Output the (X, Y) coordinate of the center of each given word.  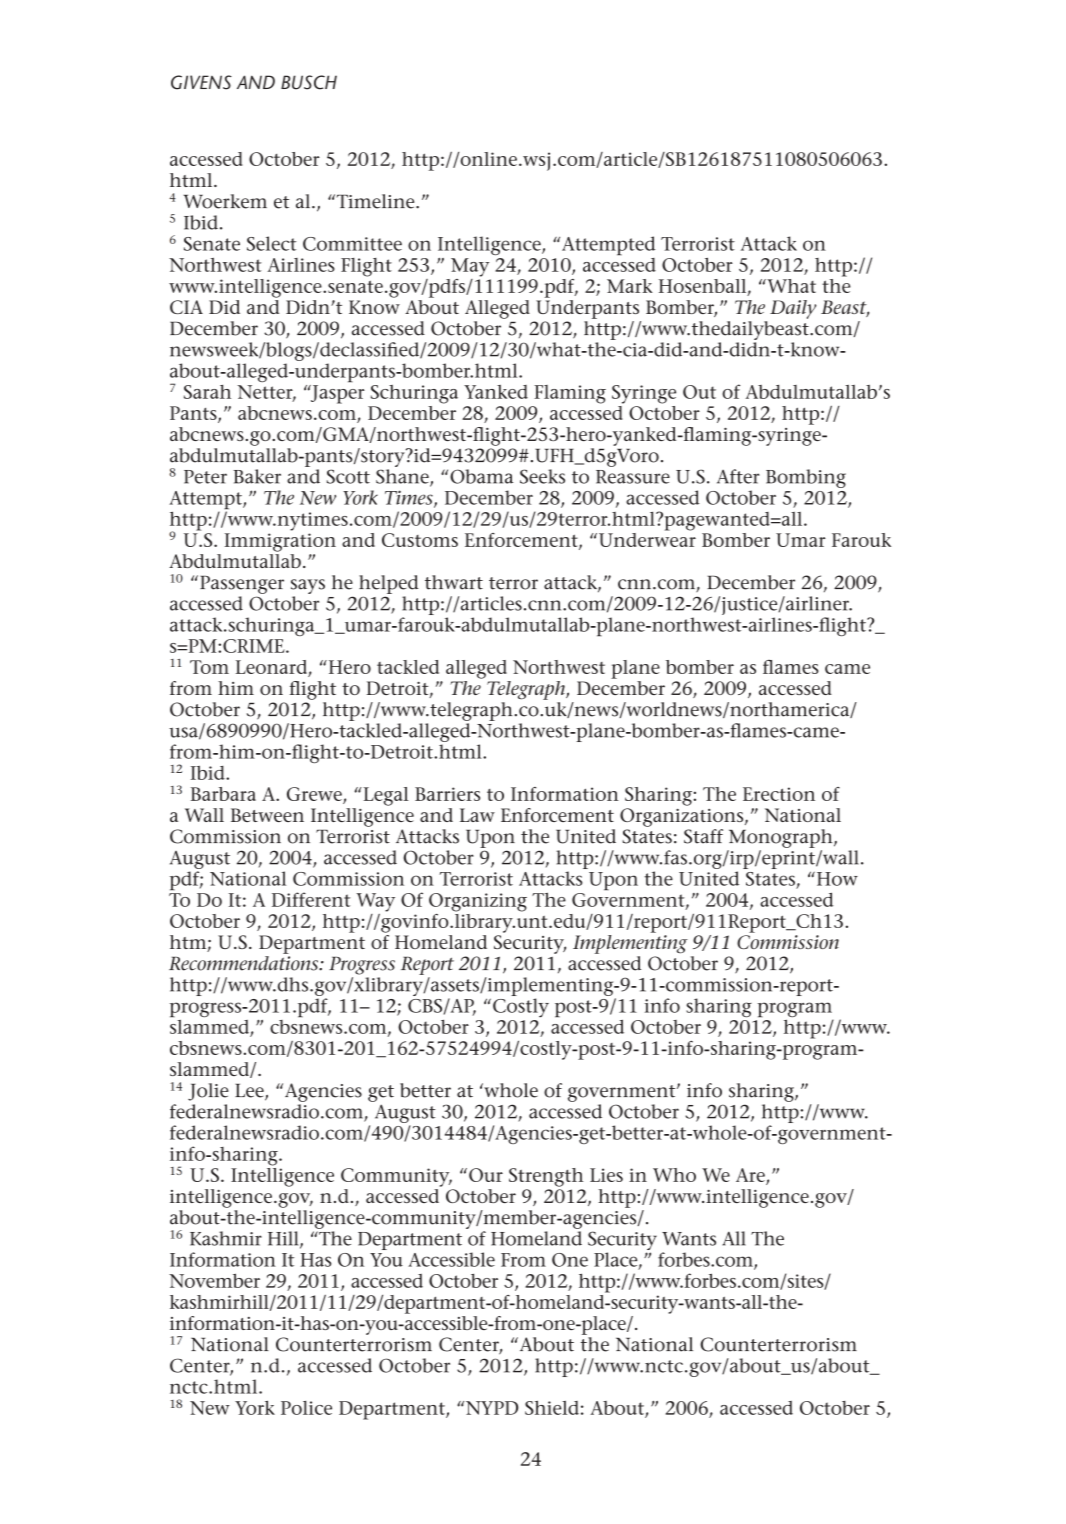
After (738, 476)
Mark (630, 286)
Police (306, 1408)
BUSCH (309, 82)
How (836, 879)
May (470, 267)
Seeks (542, 476)
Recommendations (244, 963)
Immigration (280, 542)
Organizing (478, 902)
